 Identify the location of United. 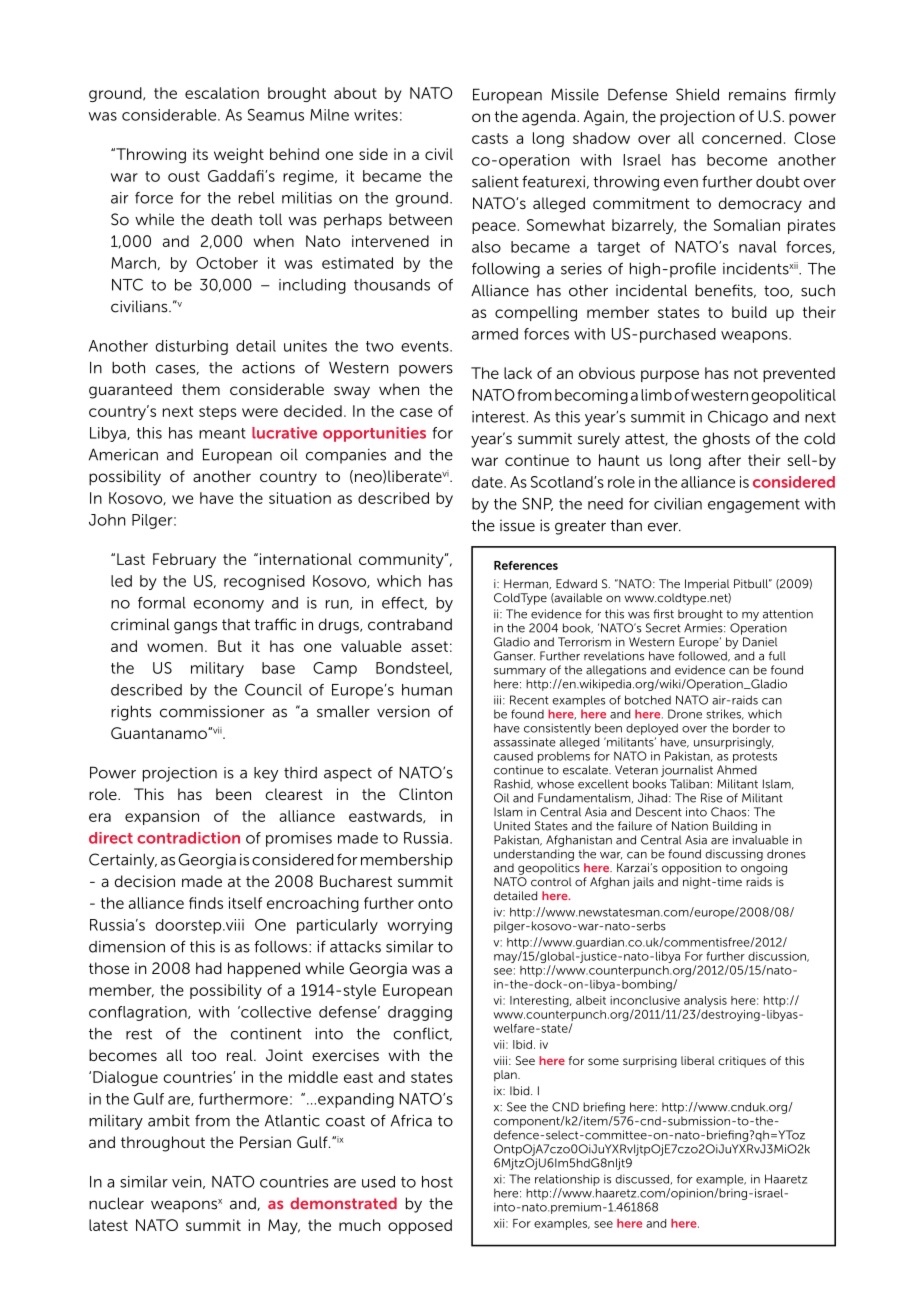
(512, 826).
